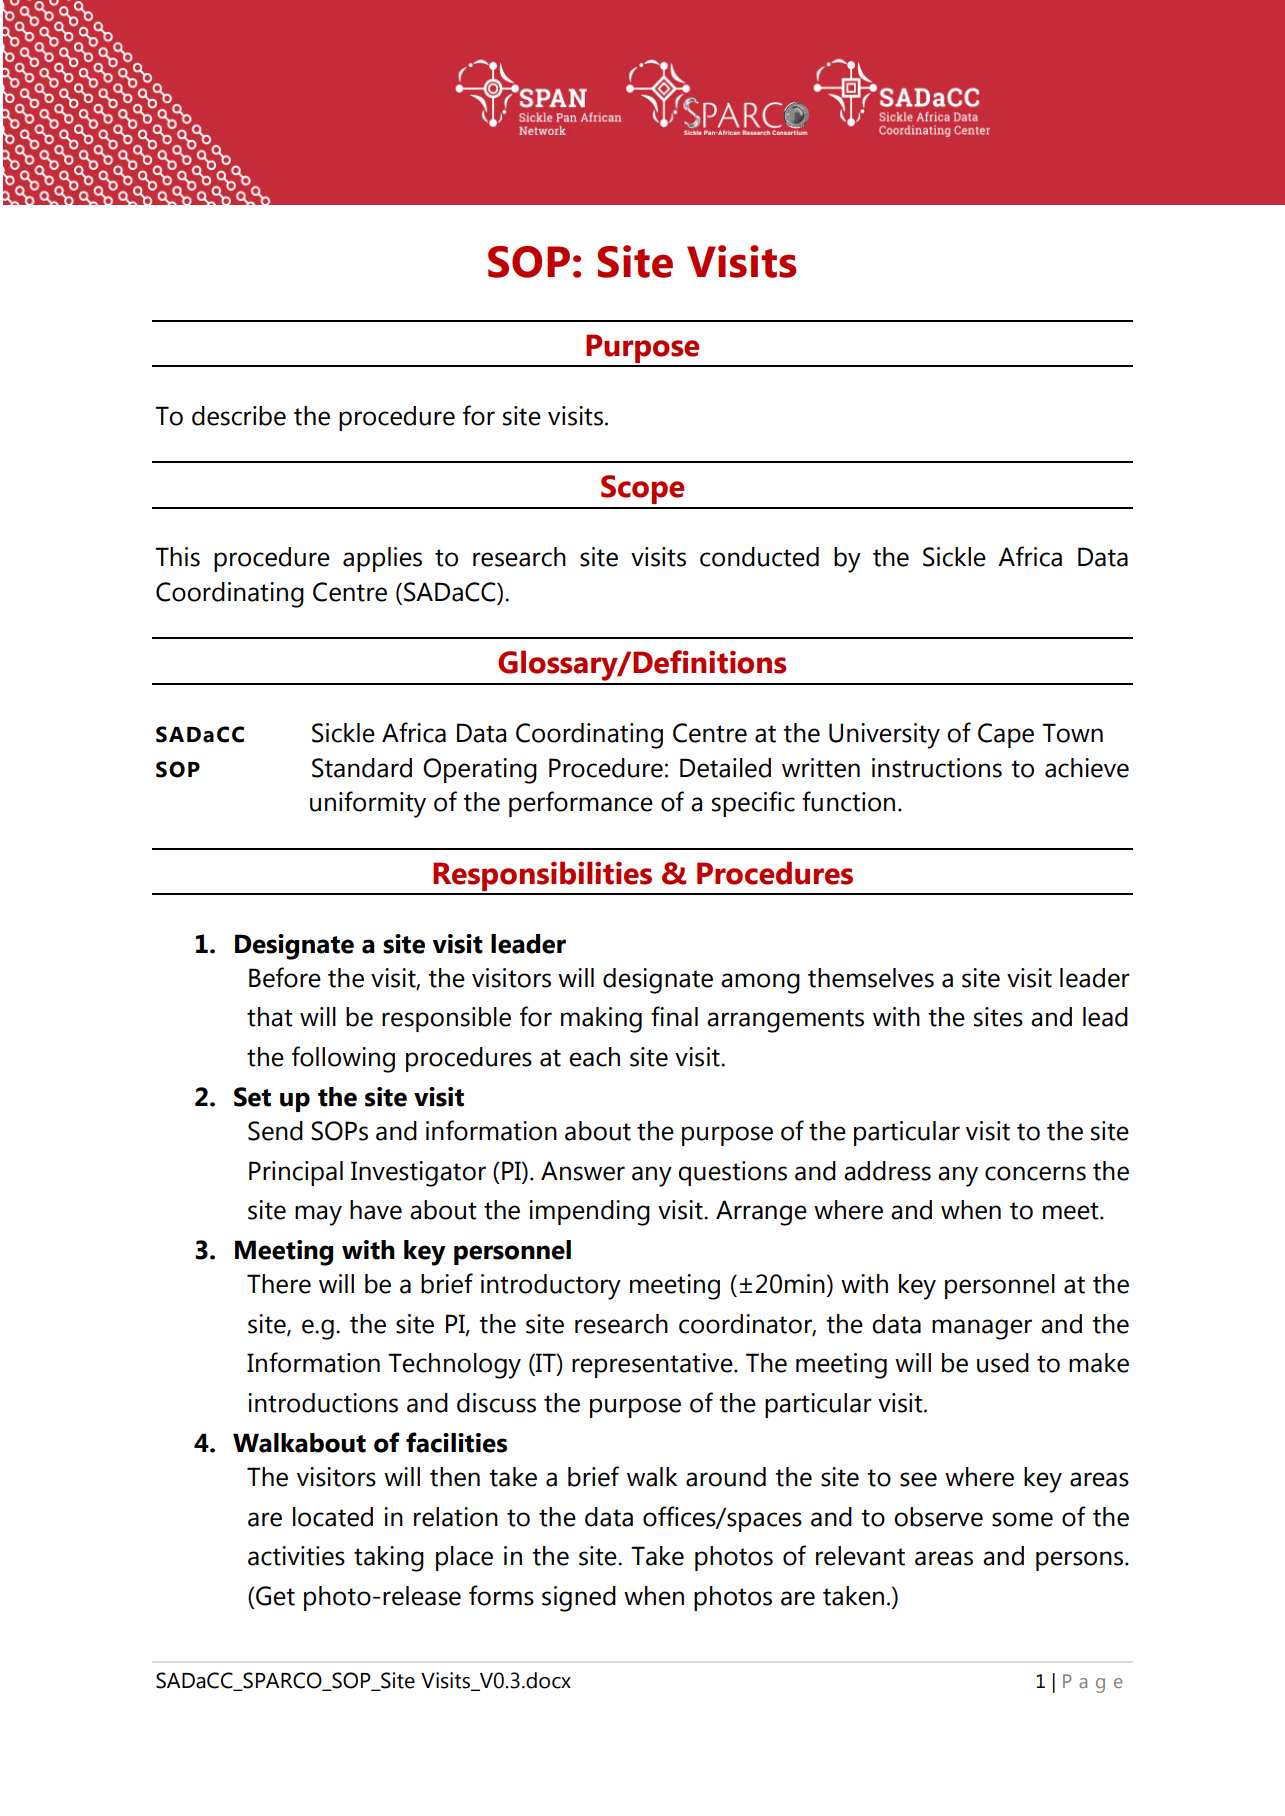 The height and width of the screenshot is (1816, 1285). I want to click on describe, so click(239, 416).
